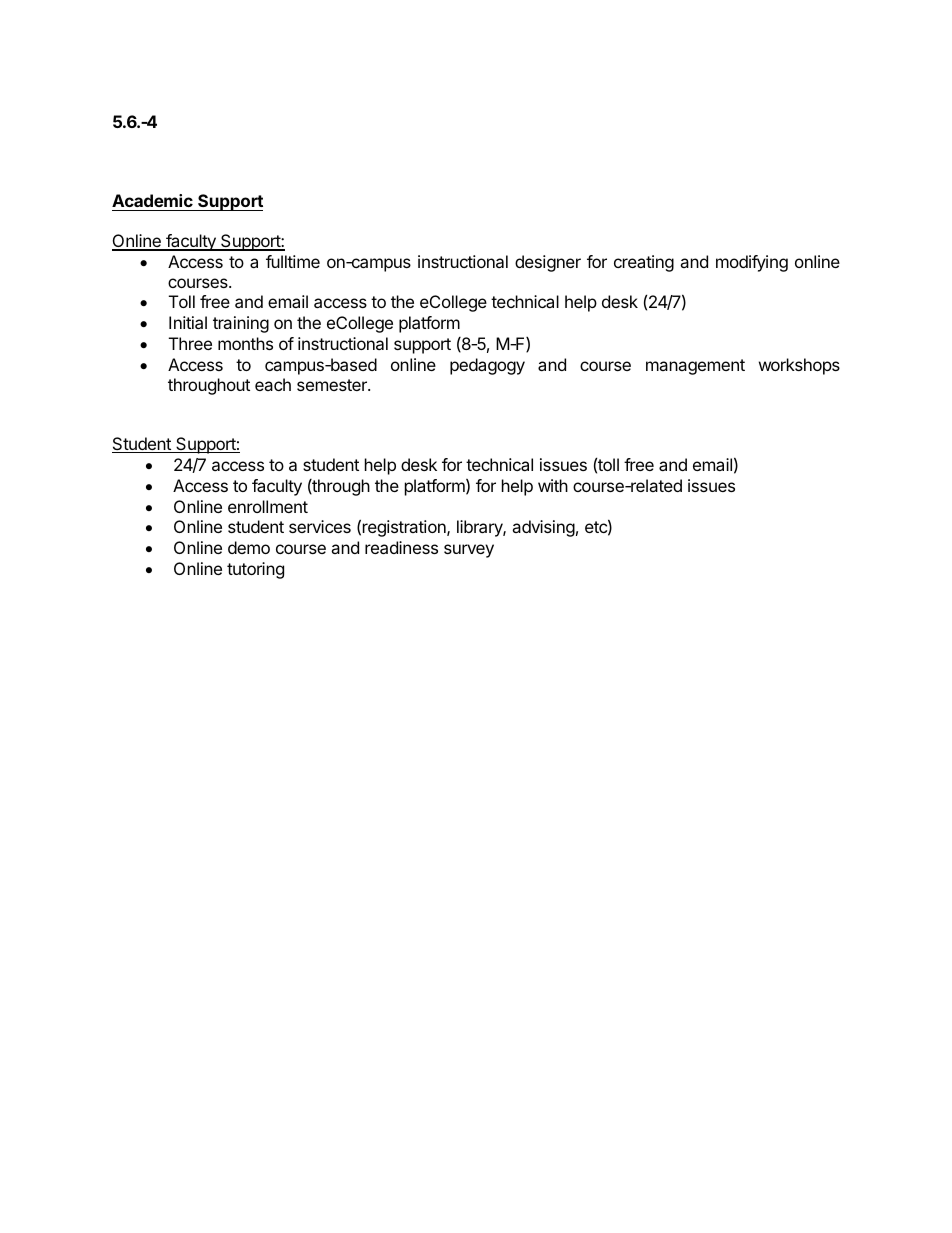 This document has height=1233, width=952. What do you see at coordinates (469, 551) in the document?
I see `survey` at bounding box center [469, 551].
